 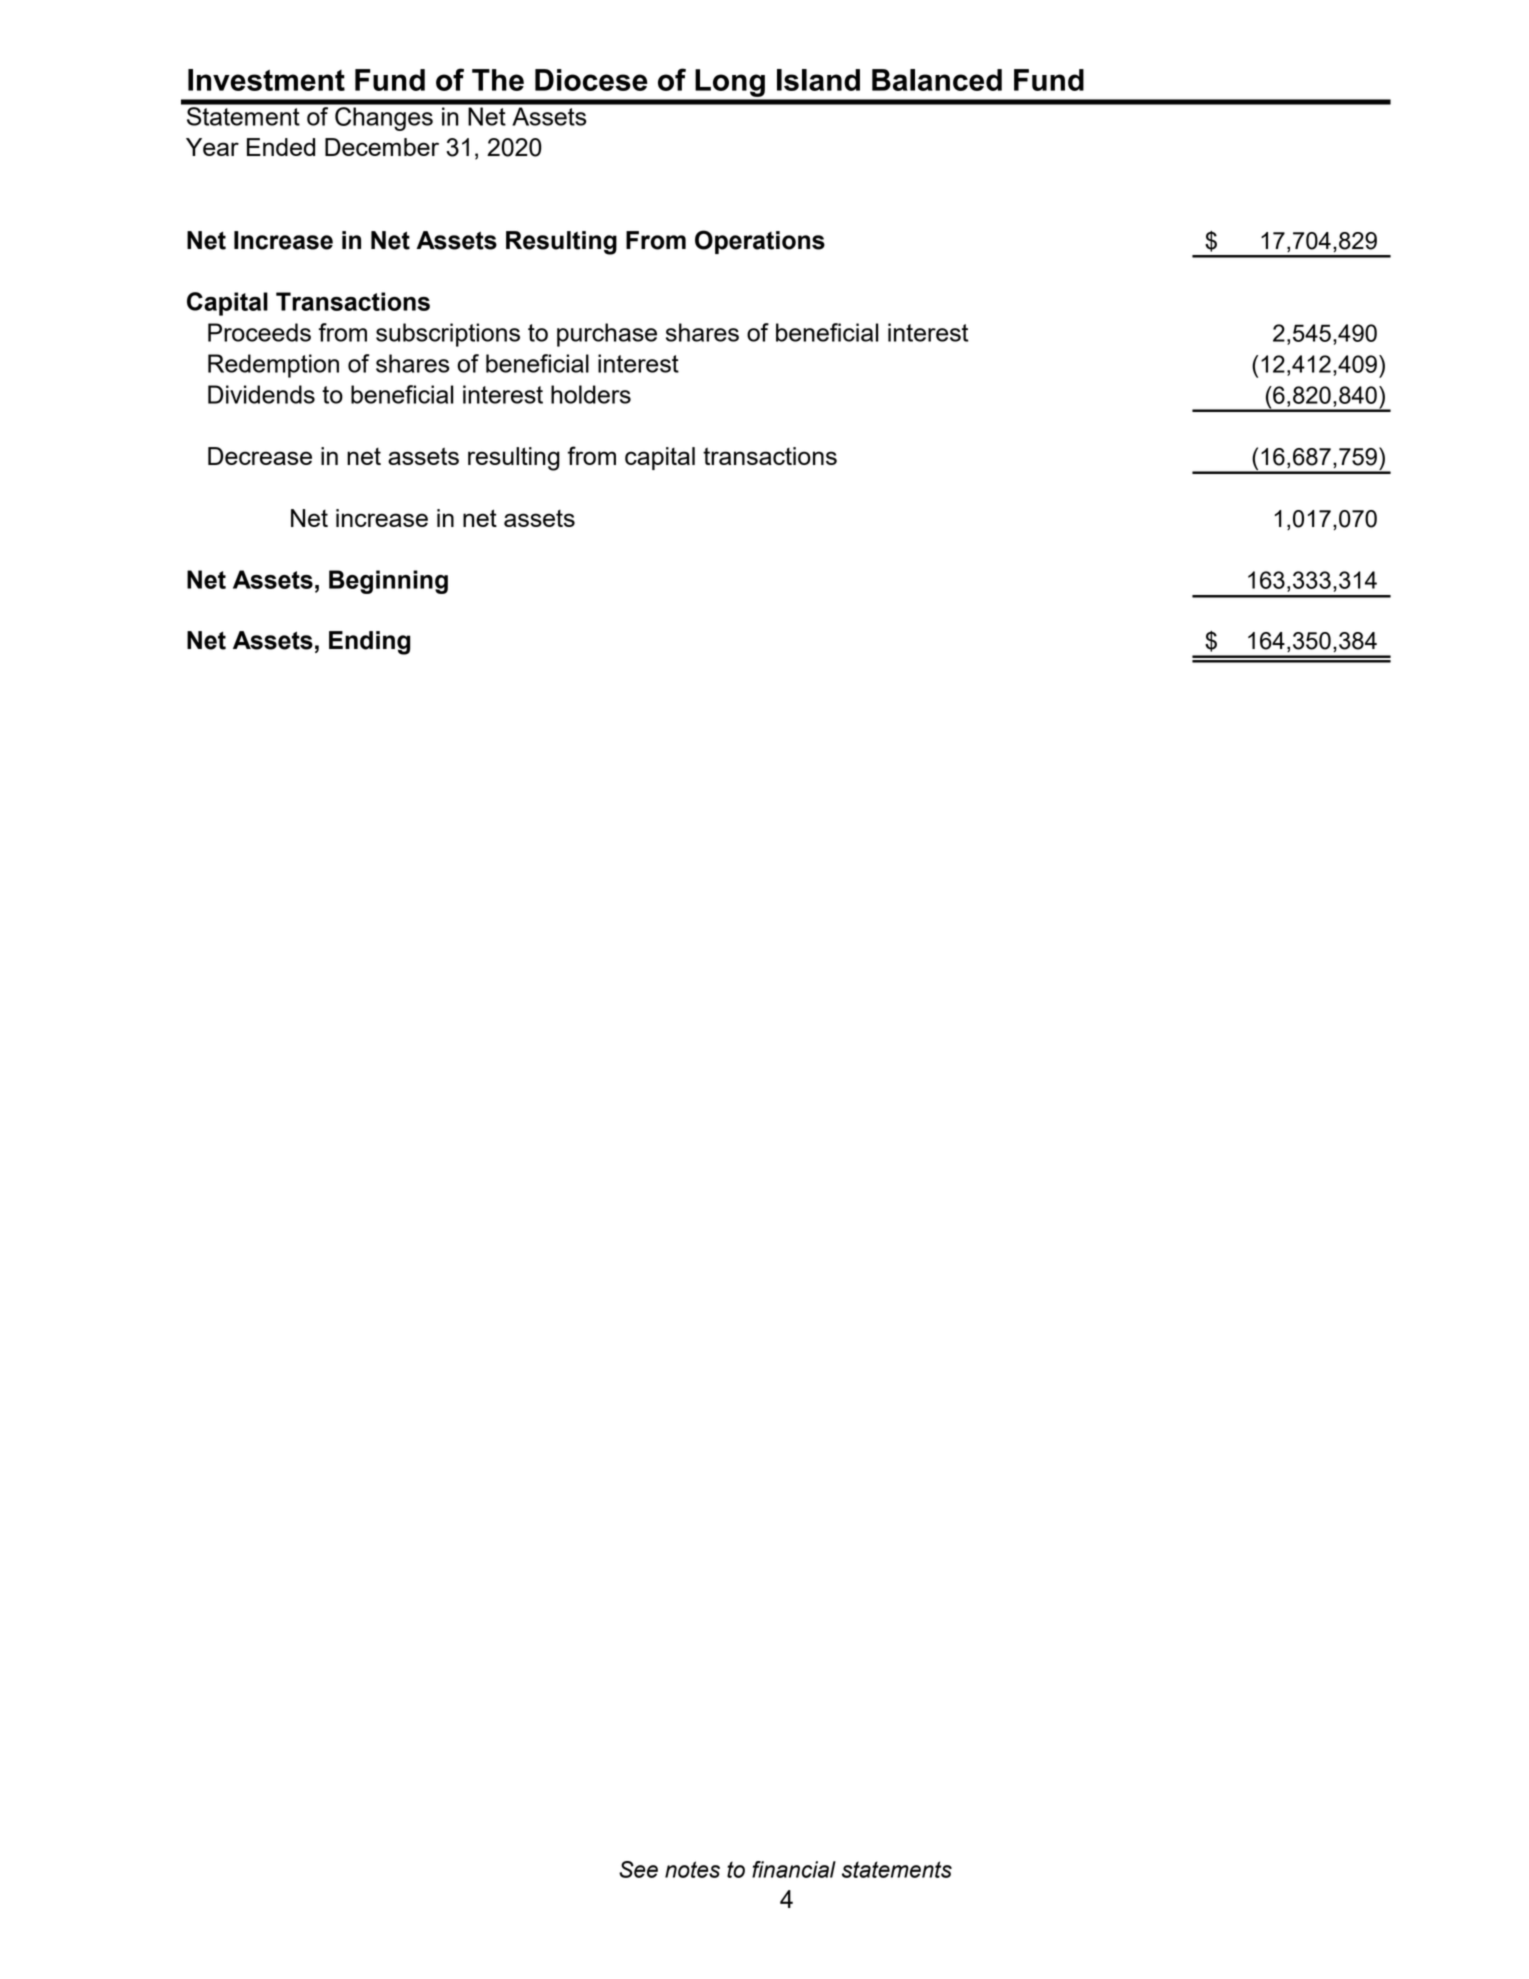 What do you see at coordinates (607, 335) in the image?
I see `purchase` at bounding box center [607, 335].
